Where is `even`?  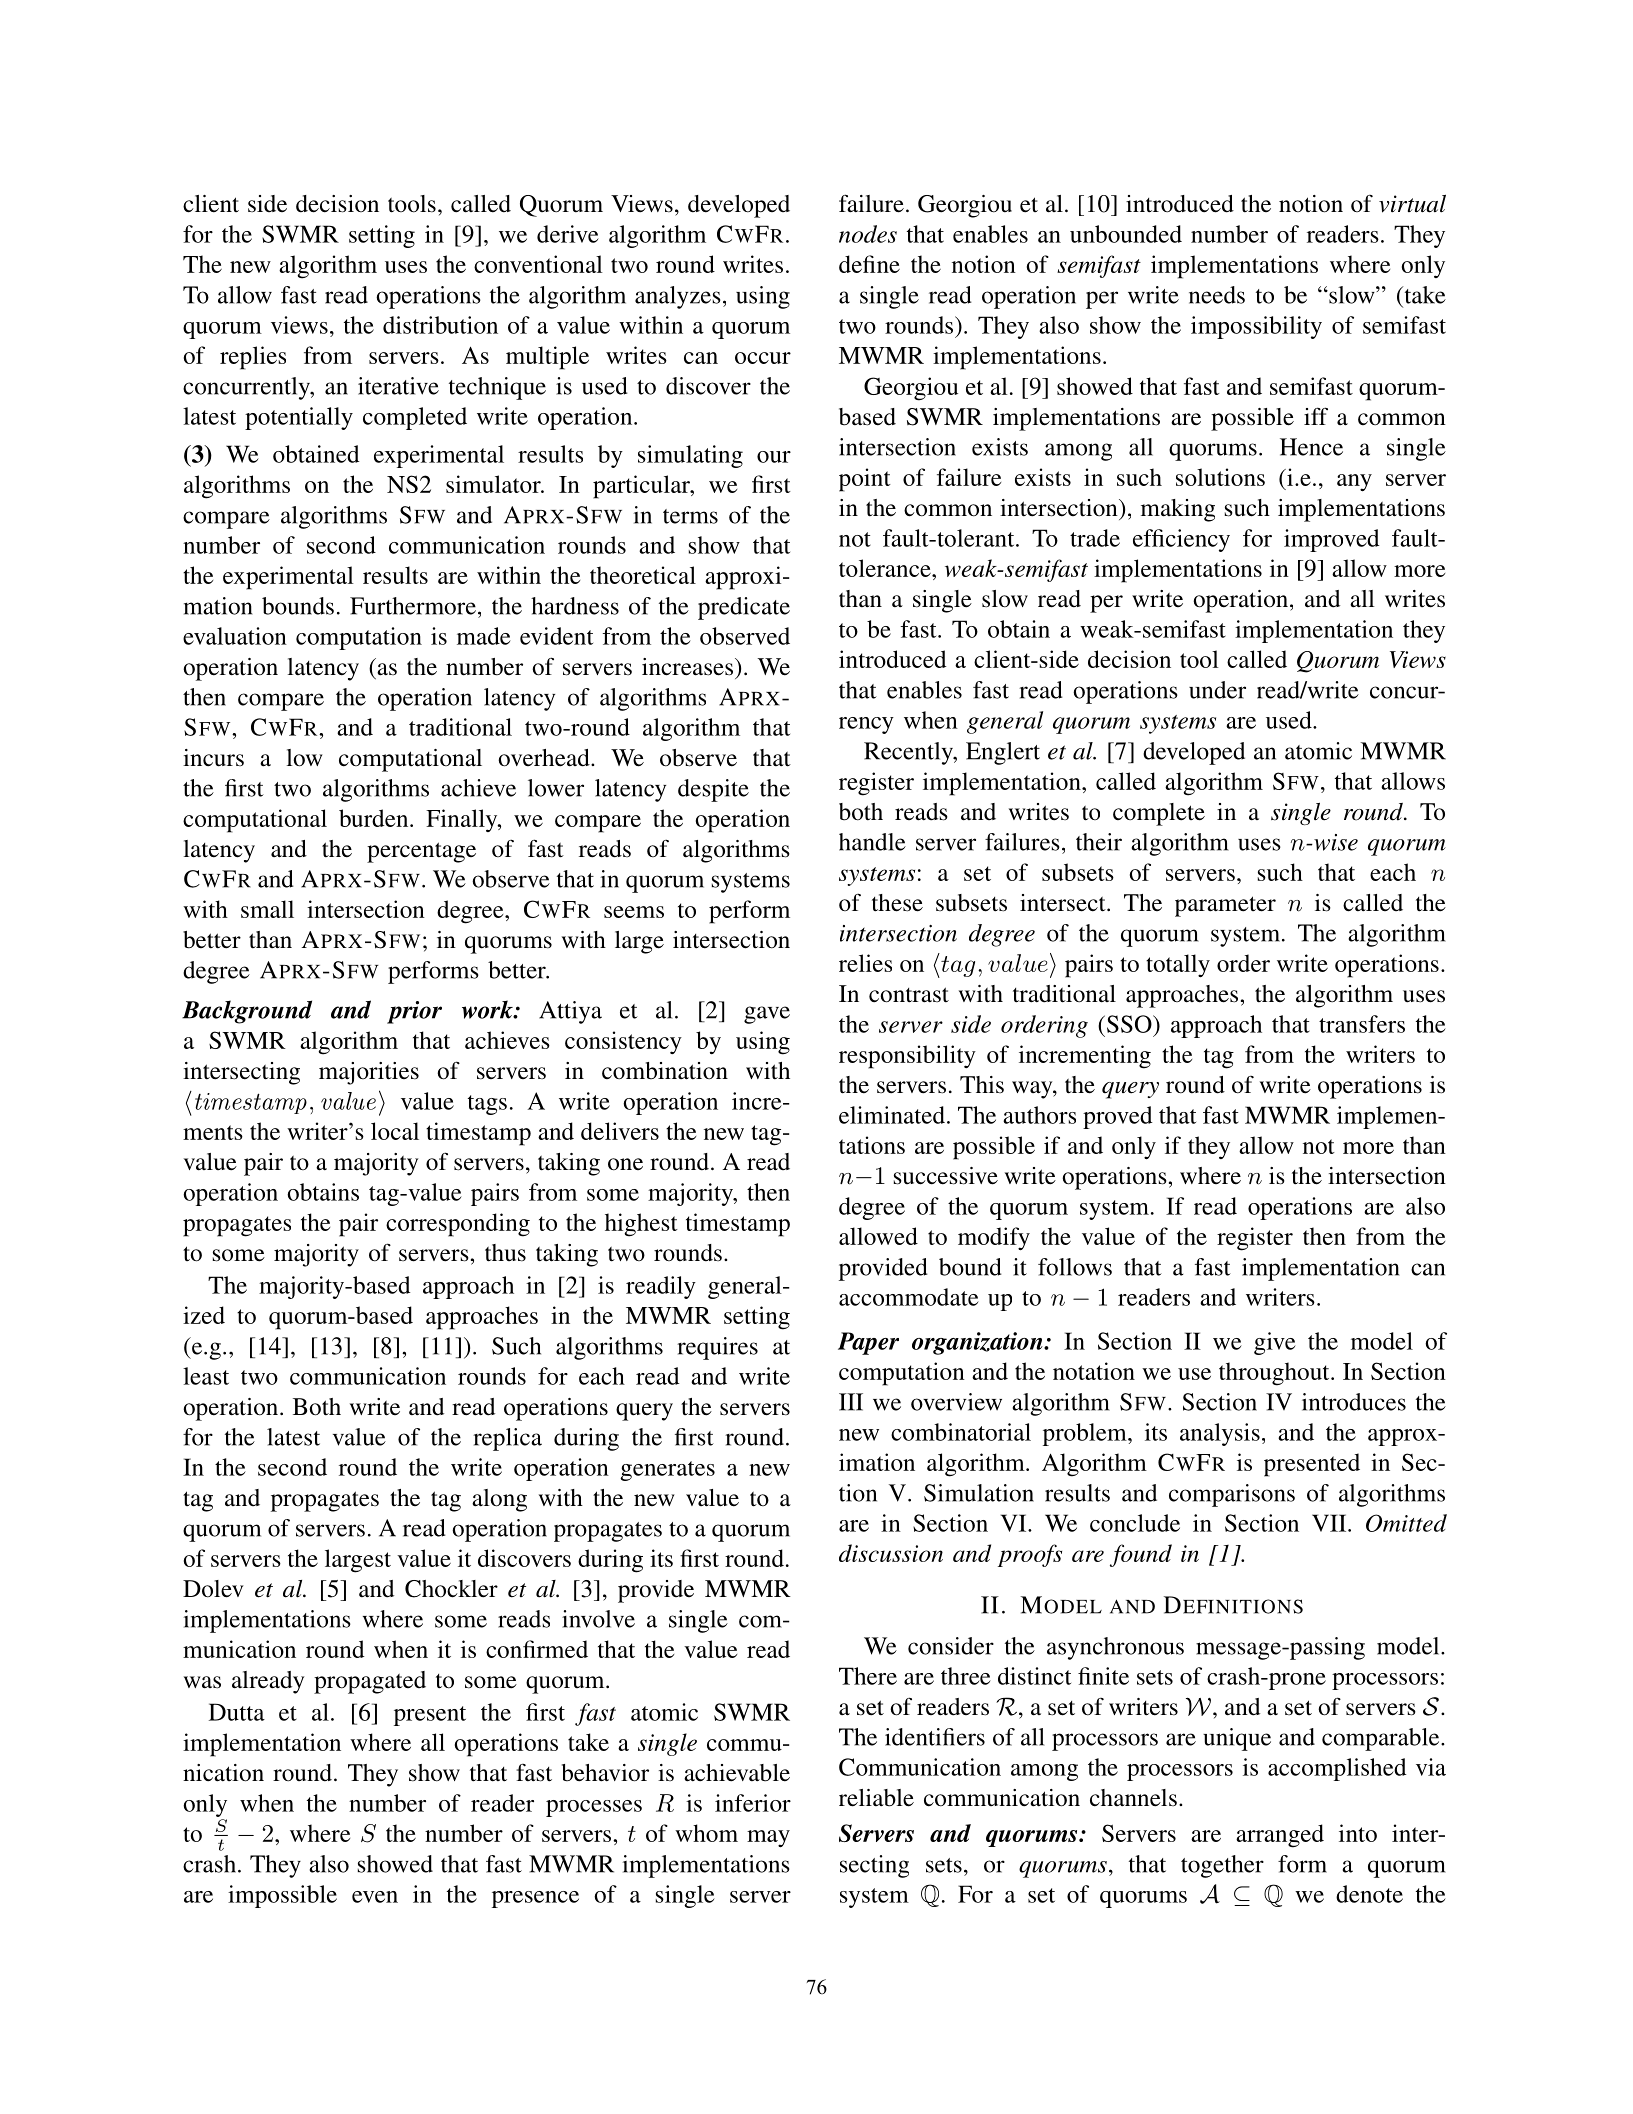 even is located at coordinates (375, 1897).
